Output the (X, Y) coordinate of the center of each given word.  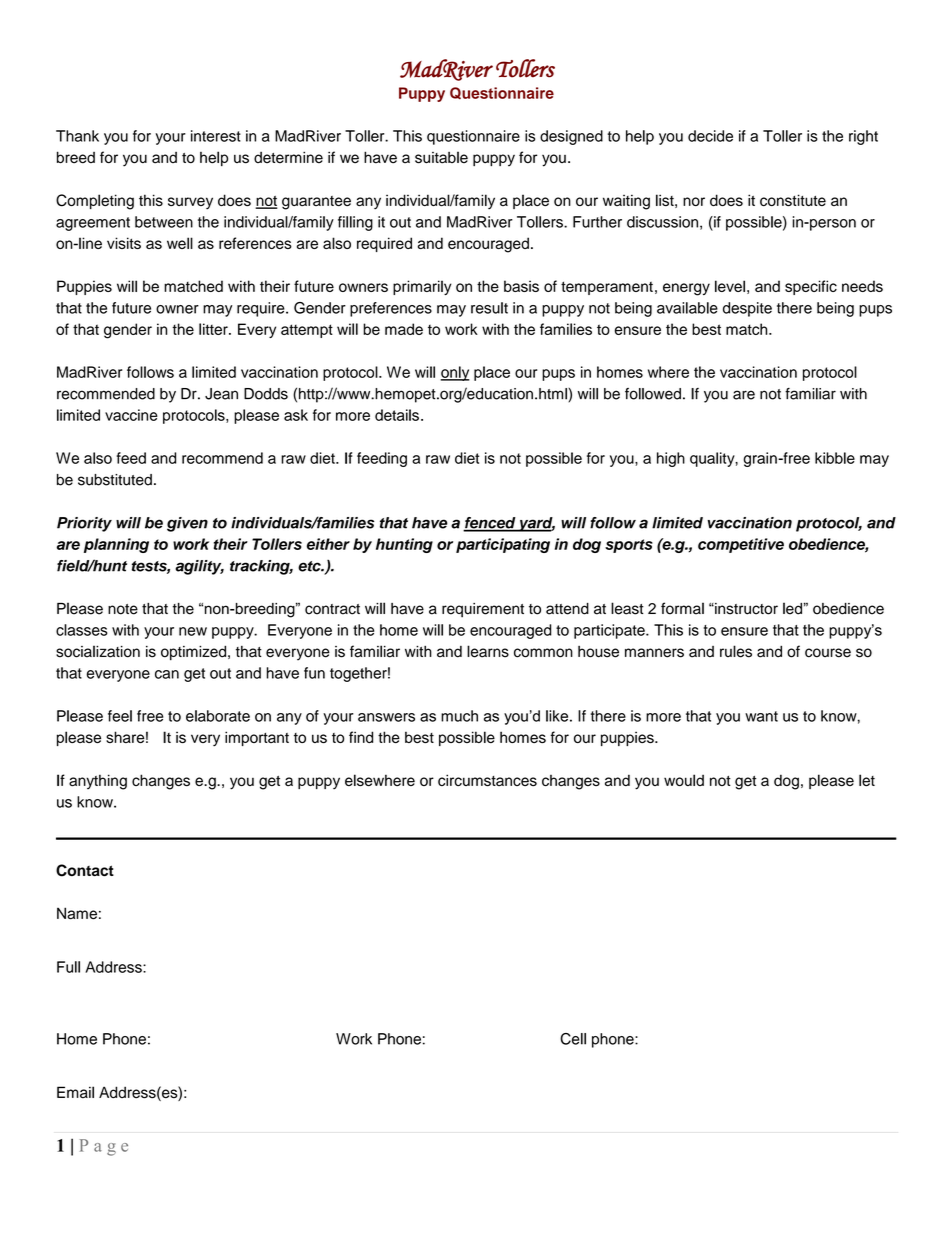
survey (190, 203)
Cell (573, 1039)
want (761, 716)
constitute (793, 200)
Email (75, 1092)
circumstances (487, 780)
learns (488, 651)
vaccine (131, 415)
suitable (441, 157)
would (684, 780)
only (455, 373)
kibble (835, 458)
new (193, 631)
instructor (745, 609)
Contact (85, 870)
